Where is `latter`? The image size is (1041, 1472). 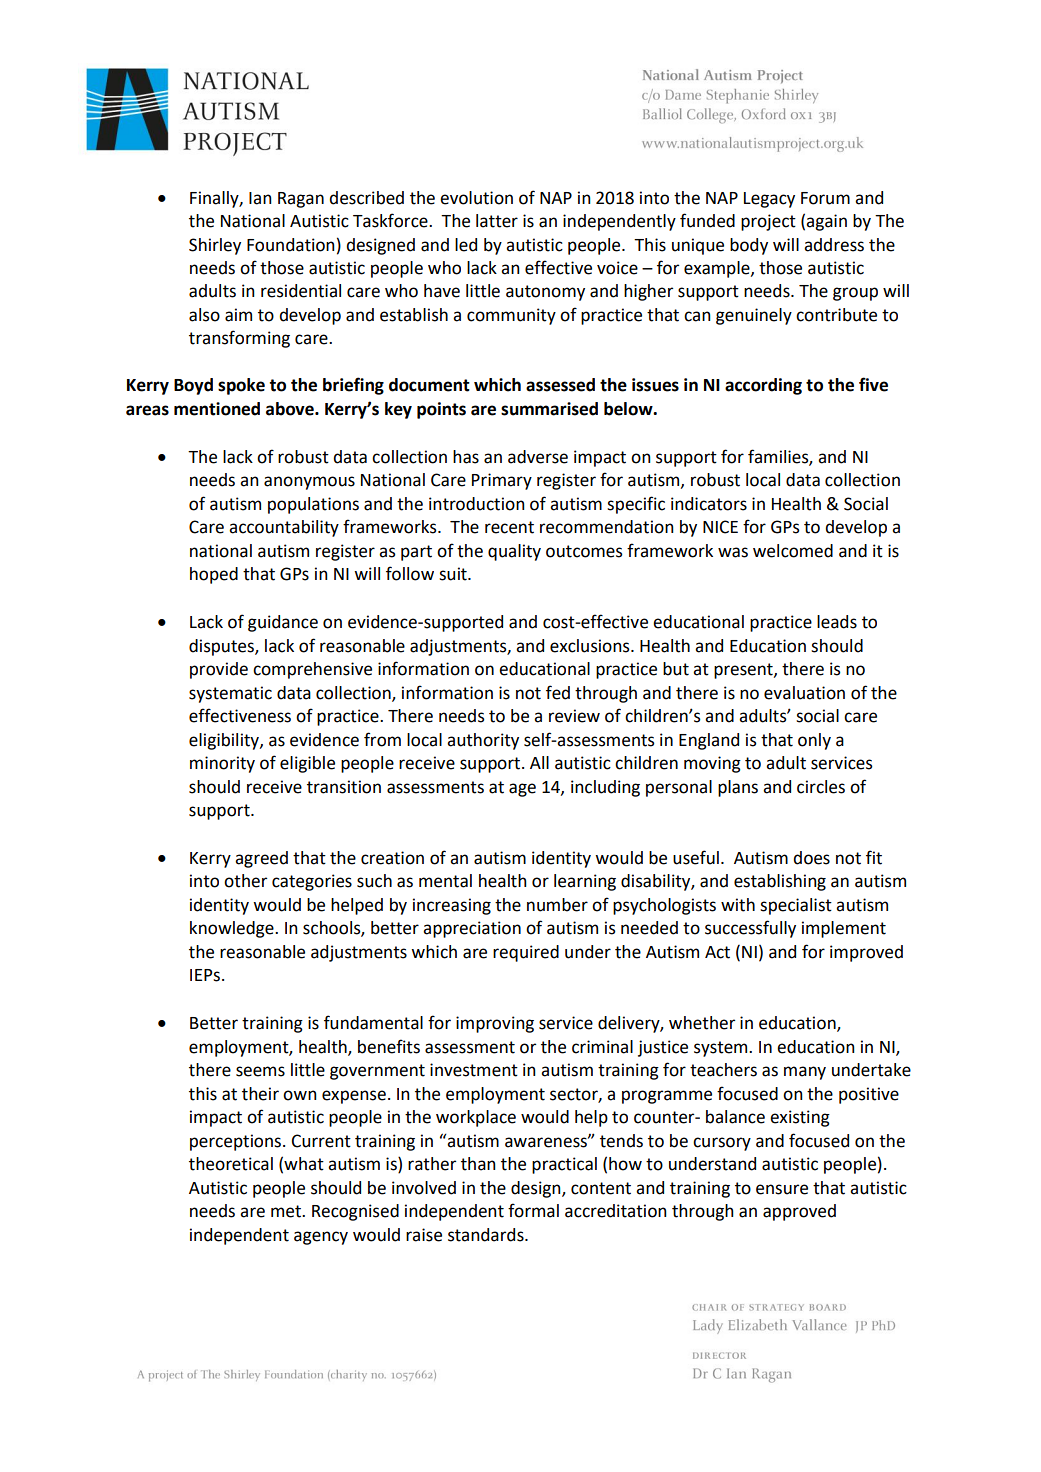 latter is located at coordinates (497, 221).
